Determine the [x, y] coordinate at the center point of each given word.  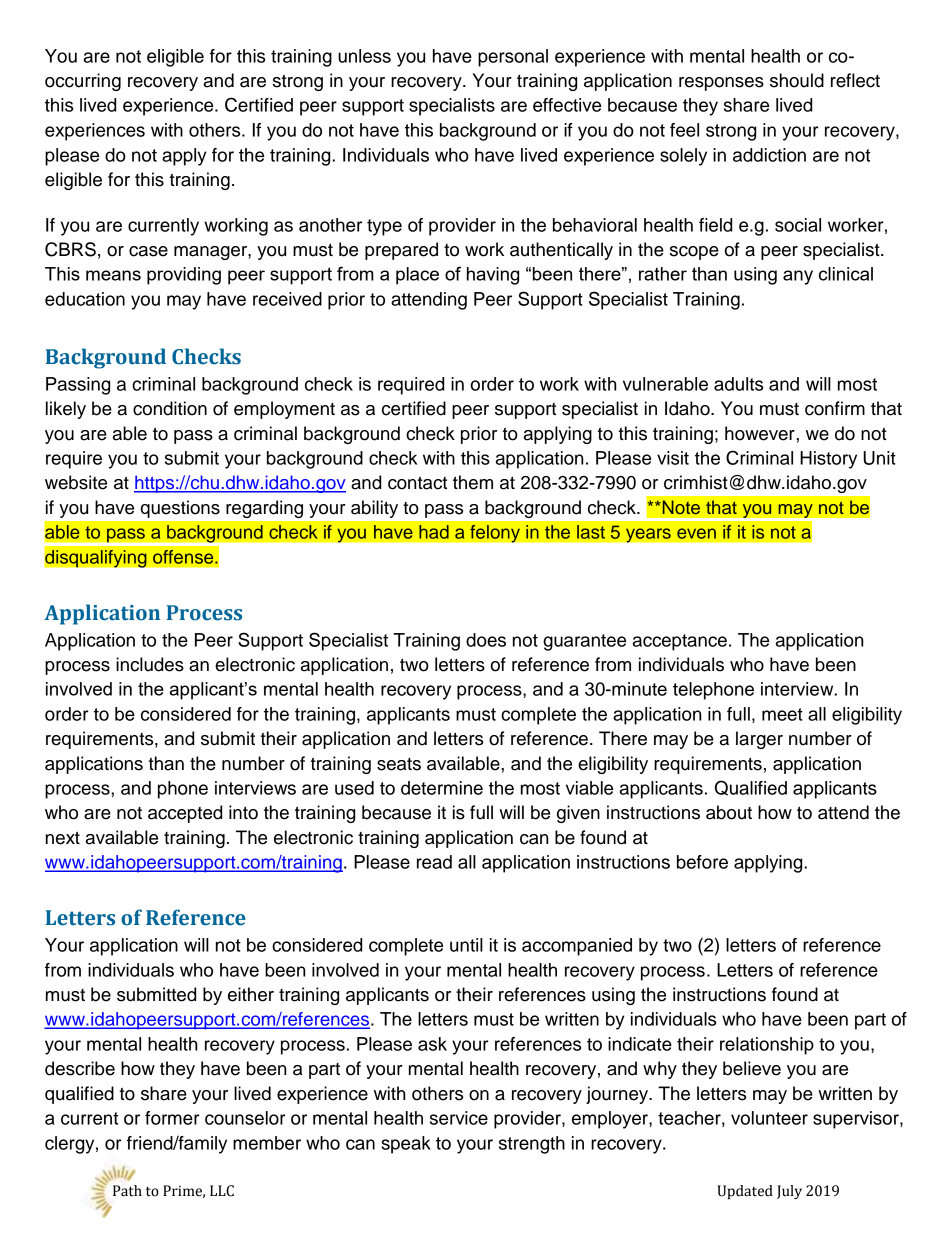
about [729, 812]
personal [513, 58]
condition [170, 408]
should [797, 80]
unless [364, 56]
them [473, 482]
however [761, 433]
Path [127, 1191]
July [789, 1192]
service [459, 1118]
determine [442, 788]
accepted [185, 814]
